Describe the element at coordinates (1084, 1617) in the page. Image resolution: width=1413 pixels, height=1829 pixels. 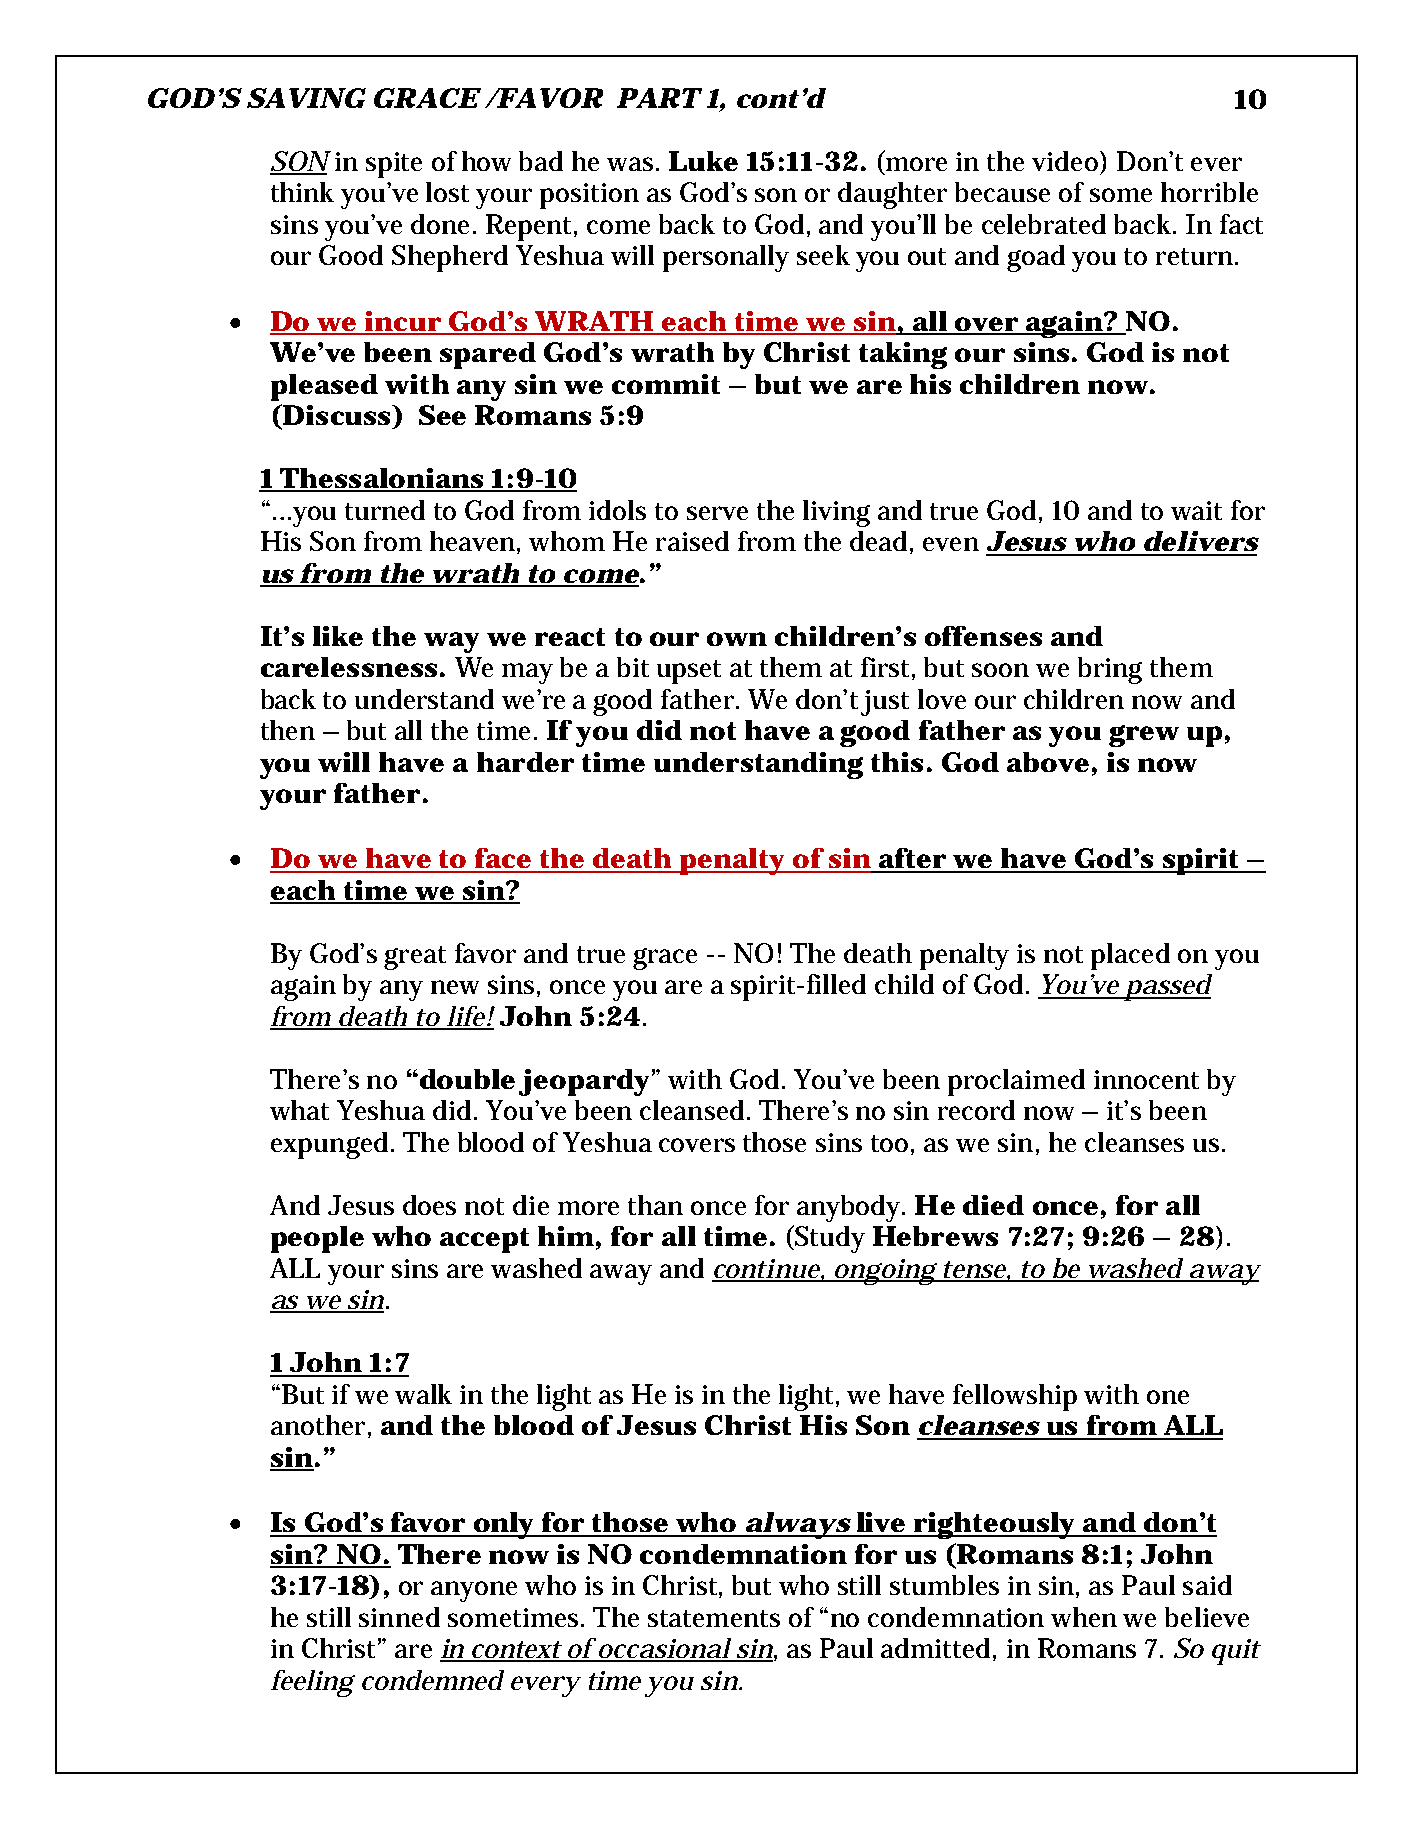
I see `when` at that location.
